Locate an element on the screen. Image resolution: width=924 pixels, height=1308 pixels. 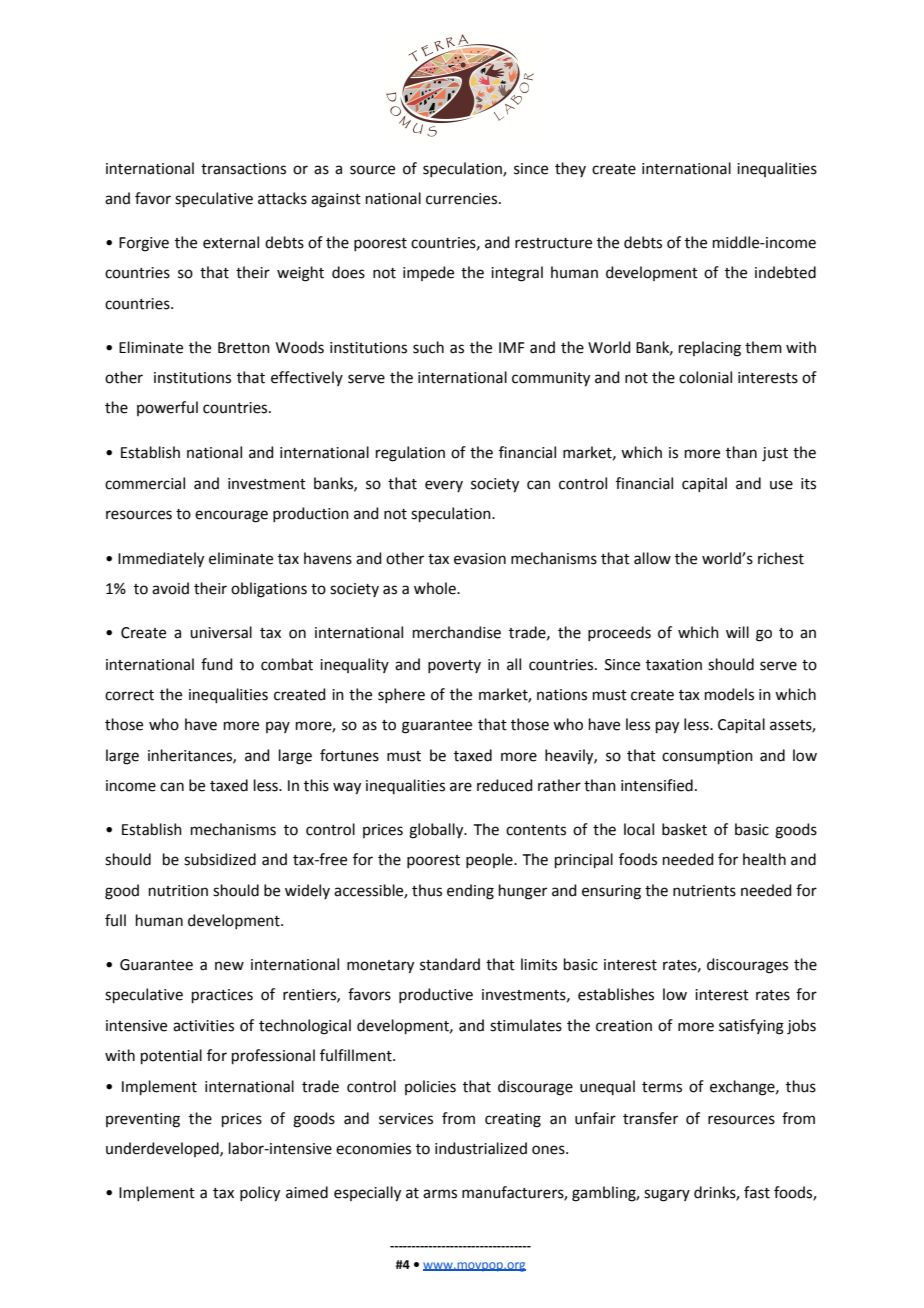
consumption is located at coordinates (707, 757).
